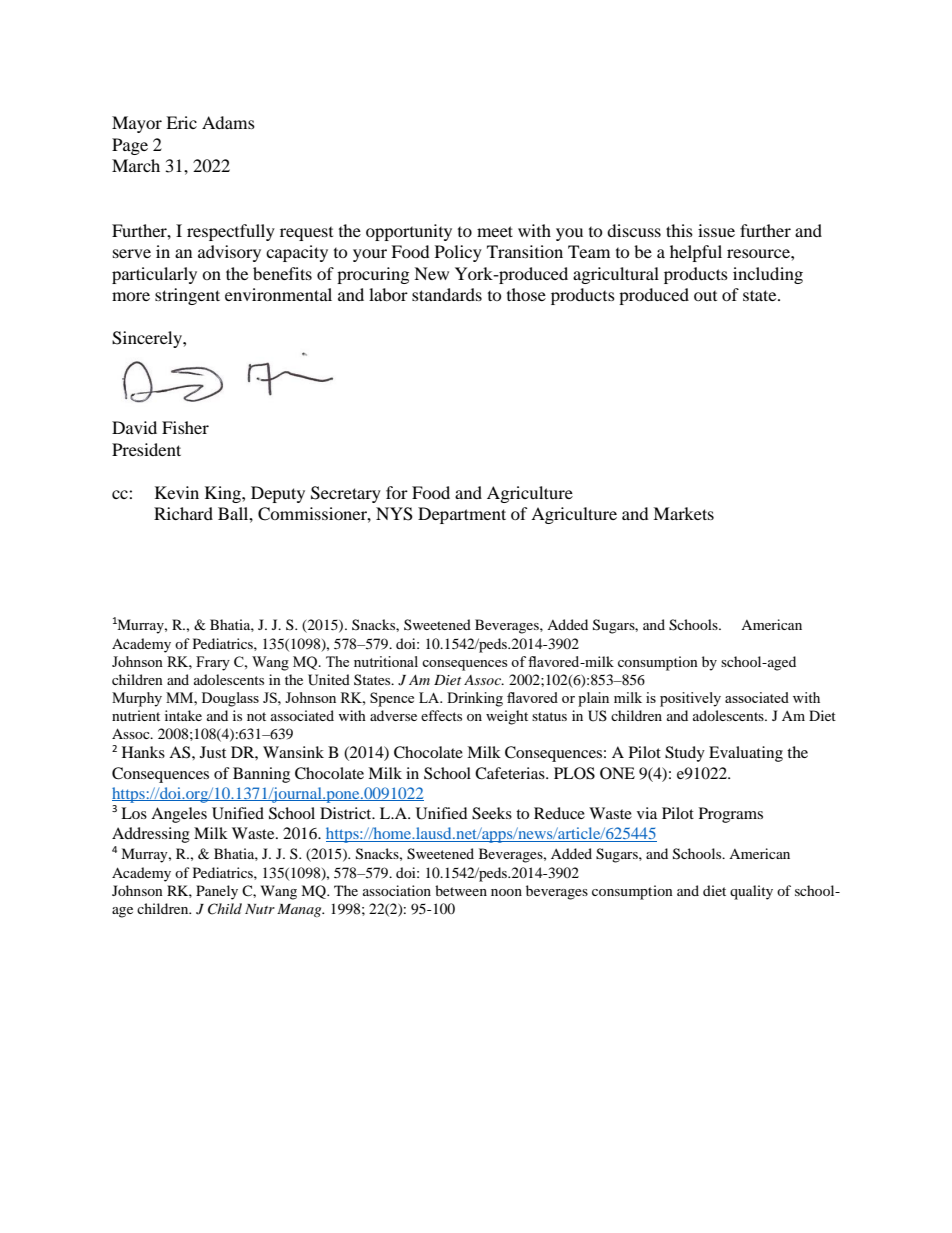  Describe the element at coordinates (683, 513) in the page. I see `Markets` at that location.
